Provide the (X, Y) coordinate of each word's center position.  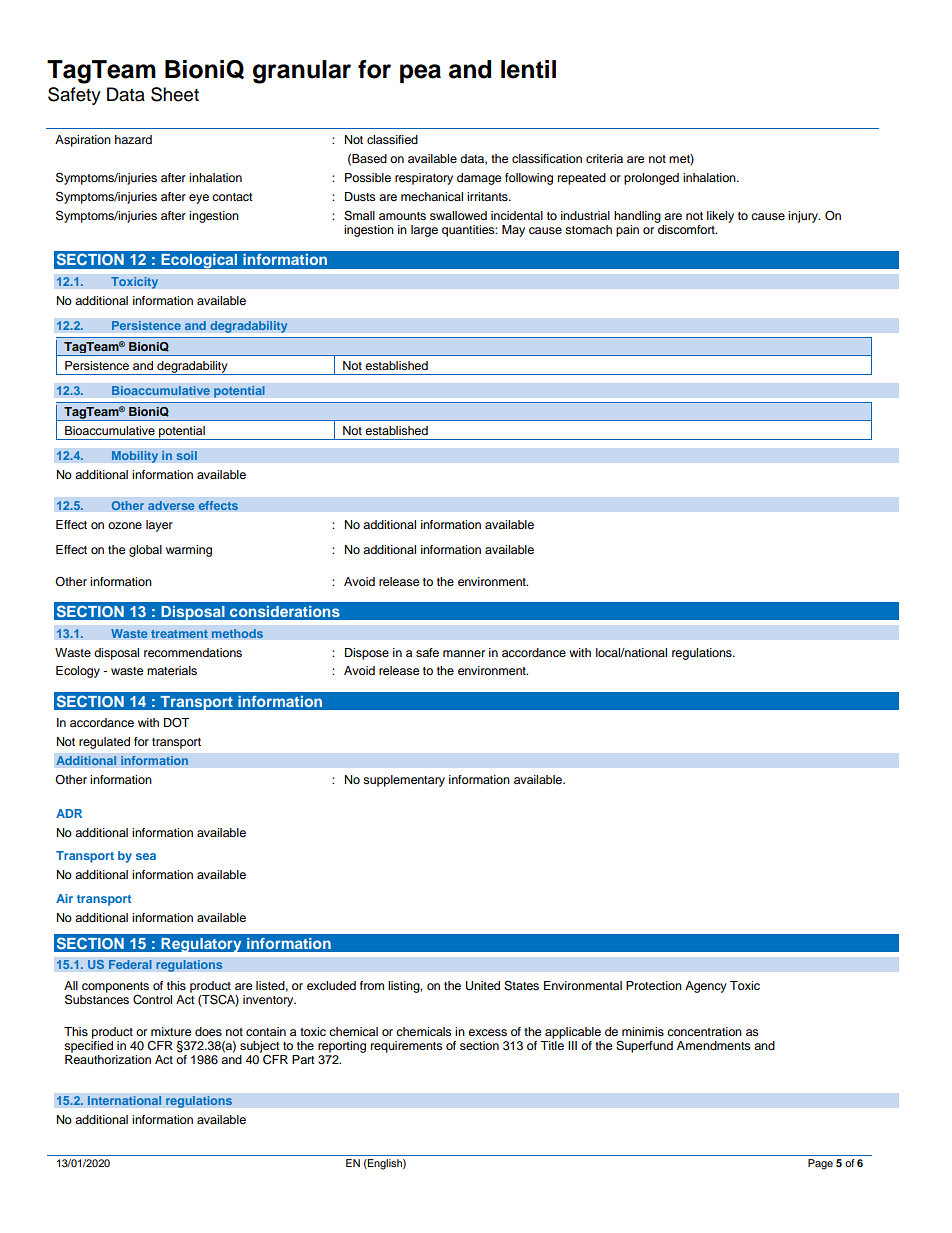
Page (820, 1164)
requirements (407, 1047)
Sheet (175, 94)
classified (392, 139)
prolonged (651, 179)
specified (88, 1045)
